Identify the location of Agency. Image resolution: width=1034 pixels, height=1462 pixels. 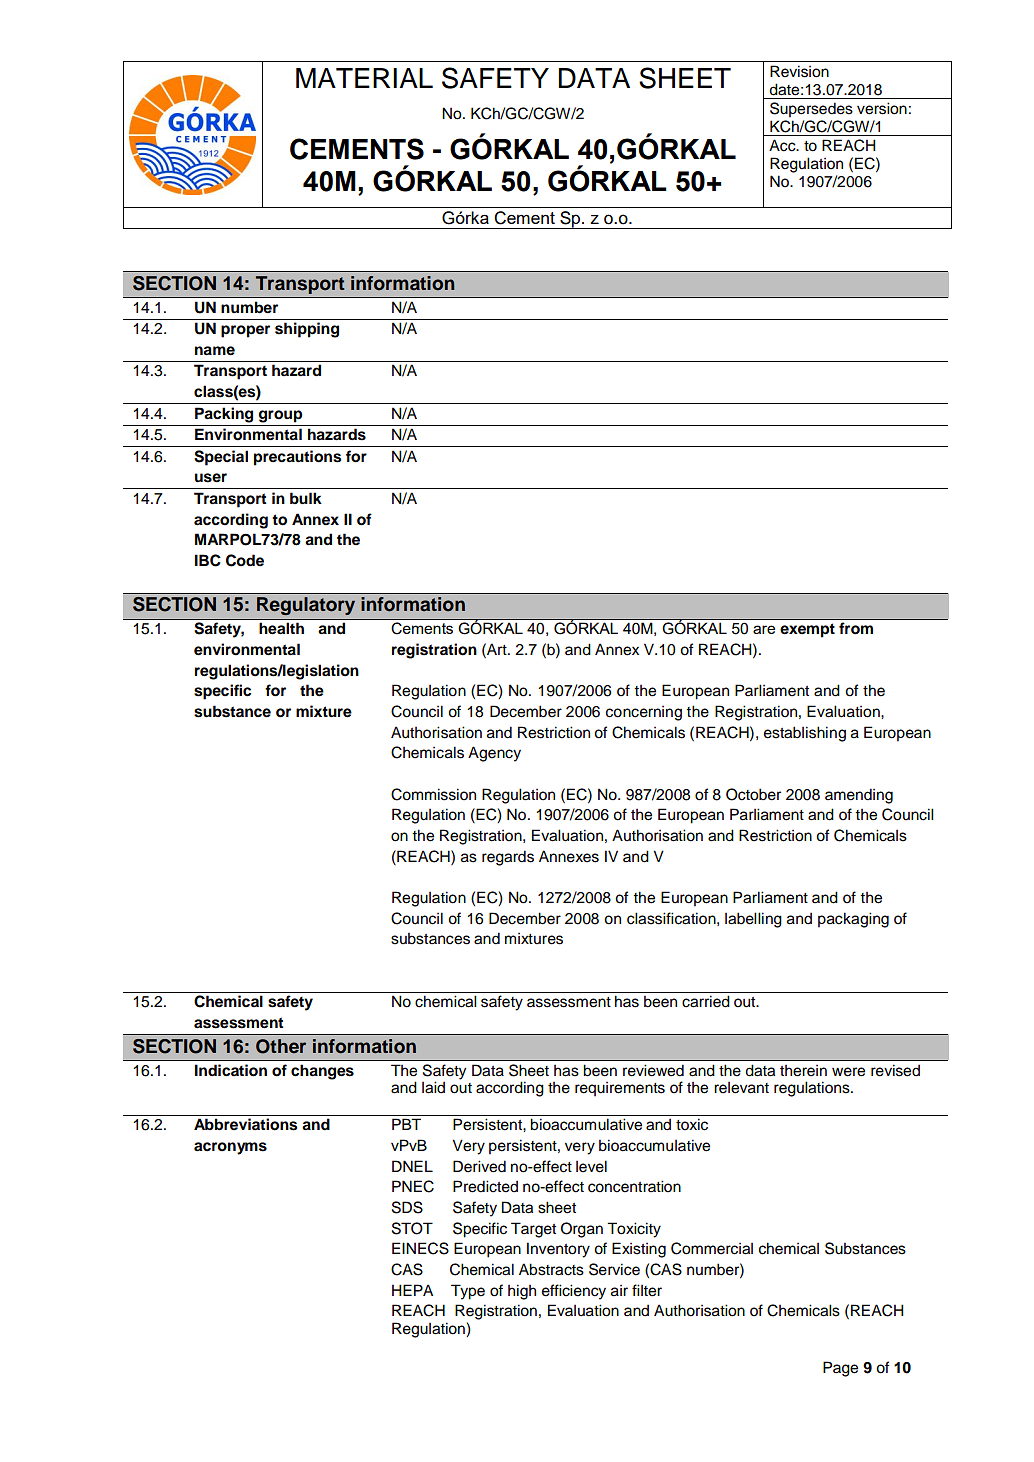
(494, 754).
